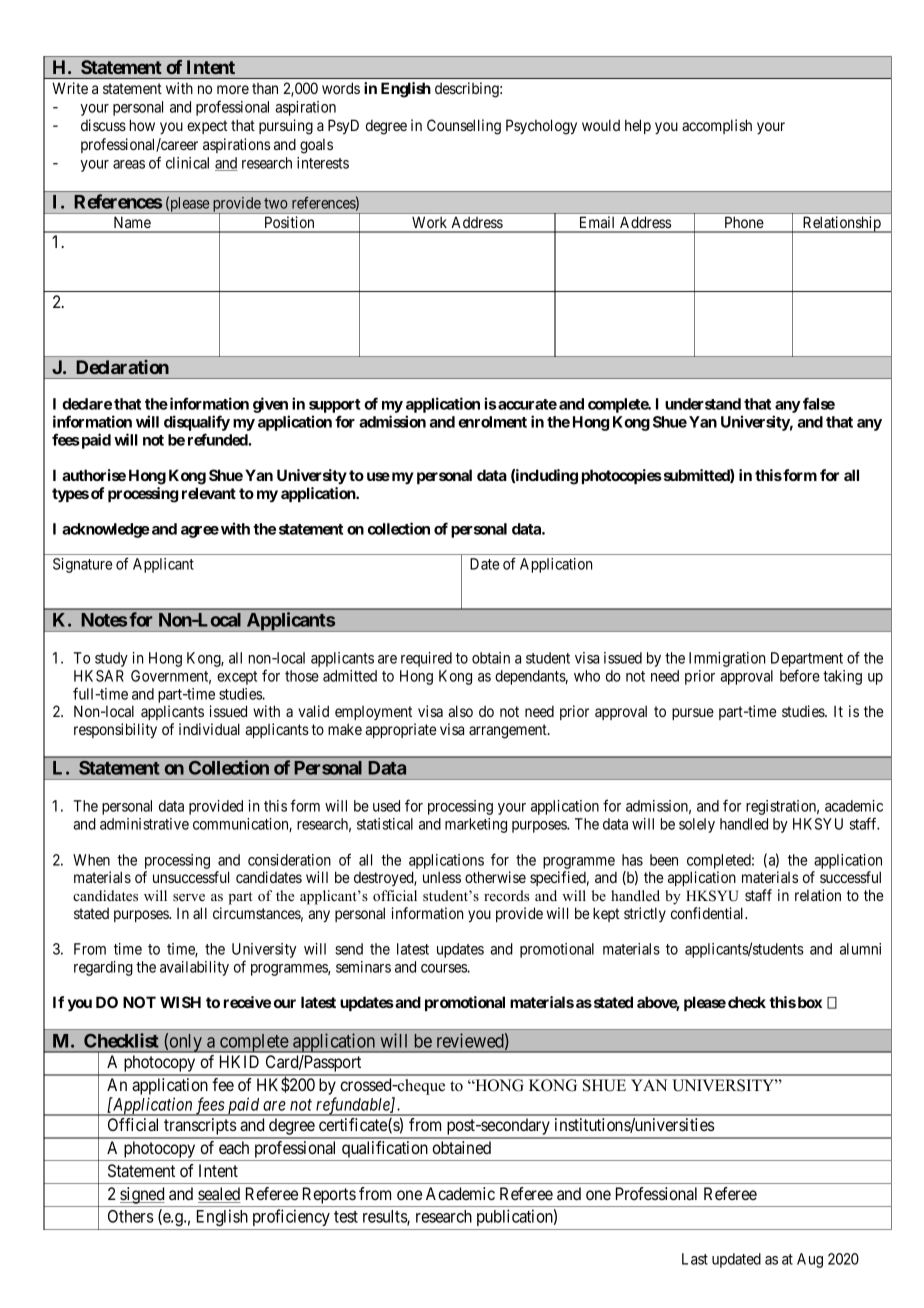  I want to click on before, so click(800, 675).
